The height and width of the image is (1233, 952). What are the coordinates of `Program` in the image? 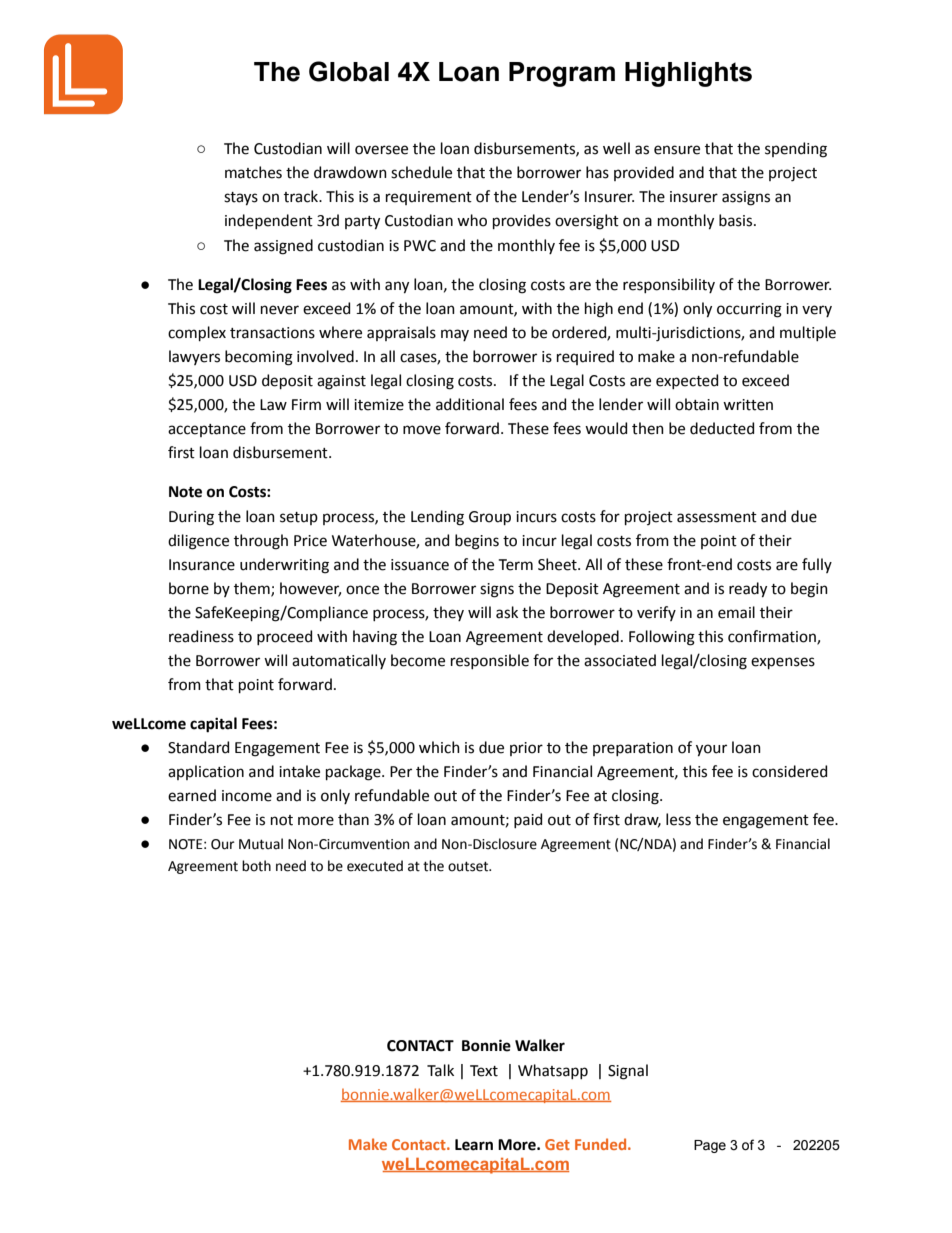 It's located at (562, 74).
